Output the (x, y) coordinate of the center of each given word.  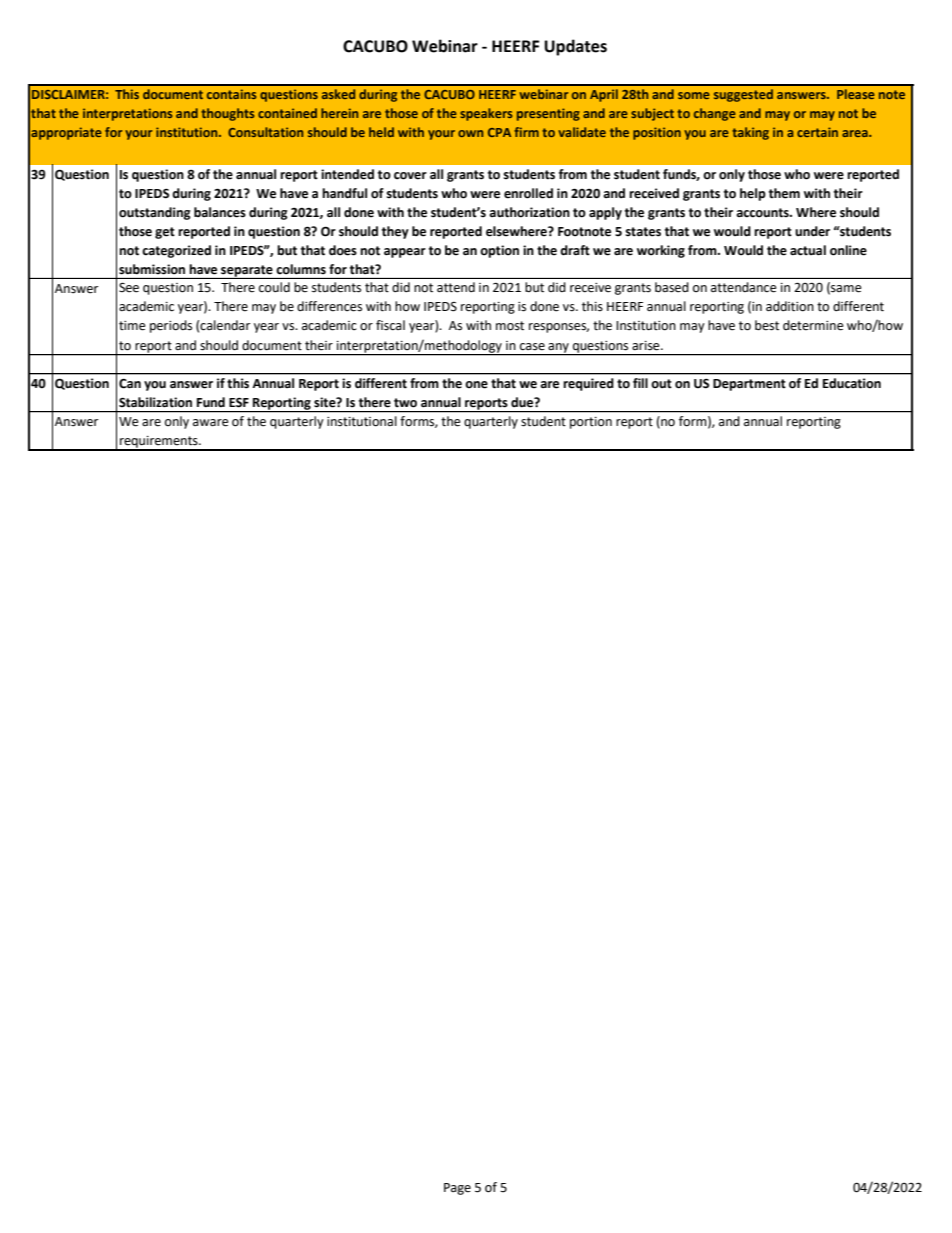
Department (749, 385)
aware (211, 423)
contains (231, 94)
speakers (486, 114)
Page (457, 1189)
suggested (743, 95)
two (405, 403)
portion (591, 423)
